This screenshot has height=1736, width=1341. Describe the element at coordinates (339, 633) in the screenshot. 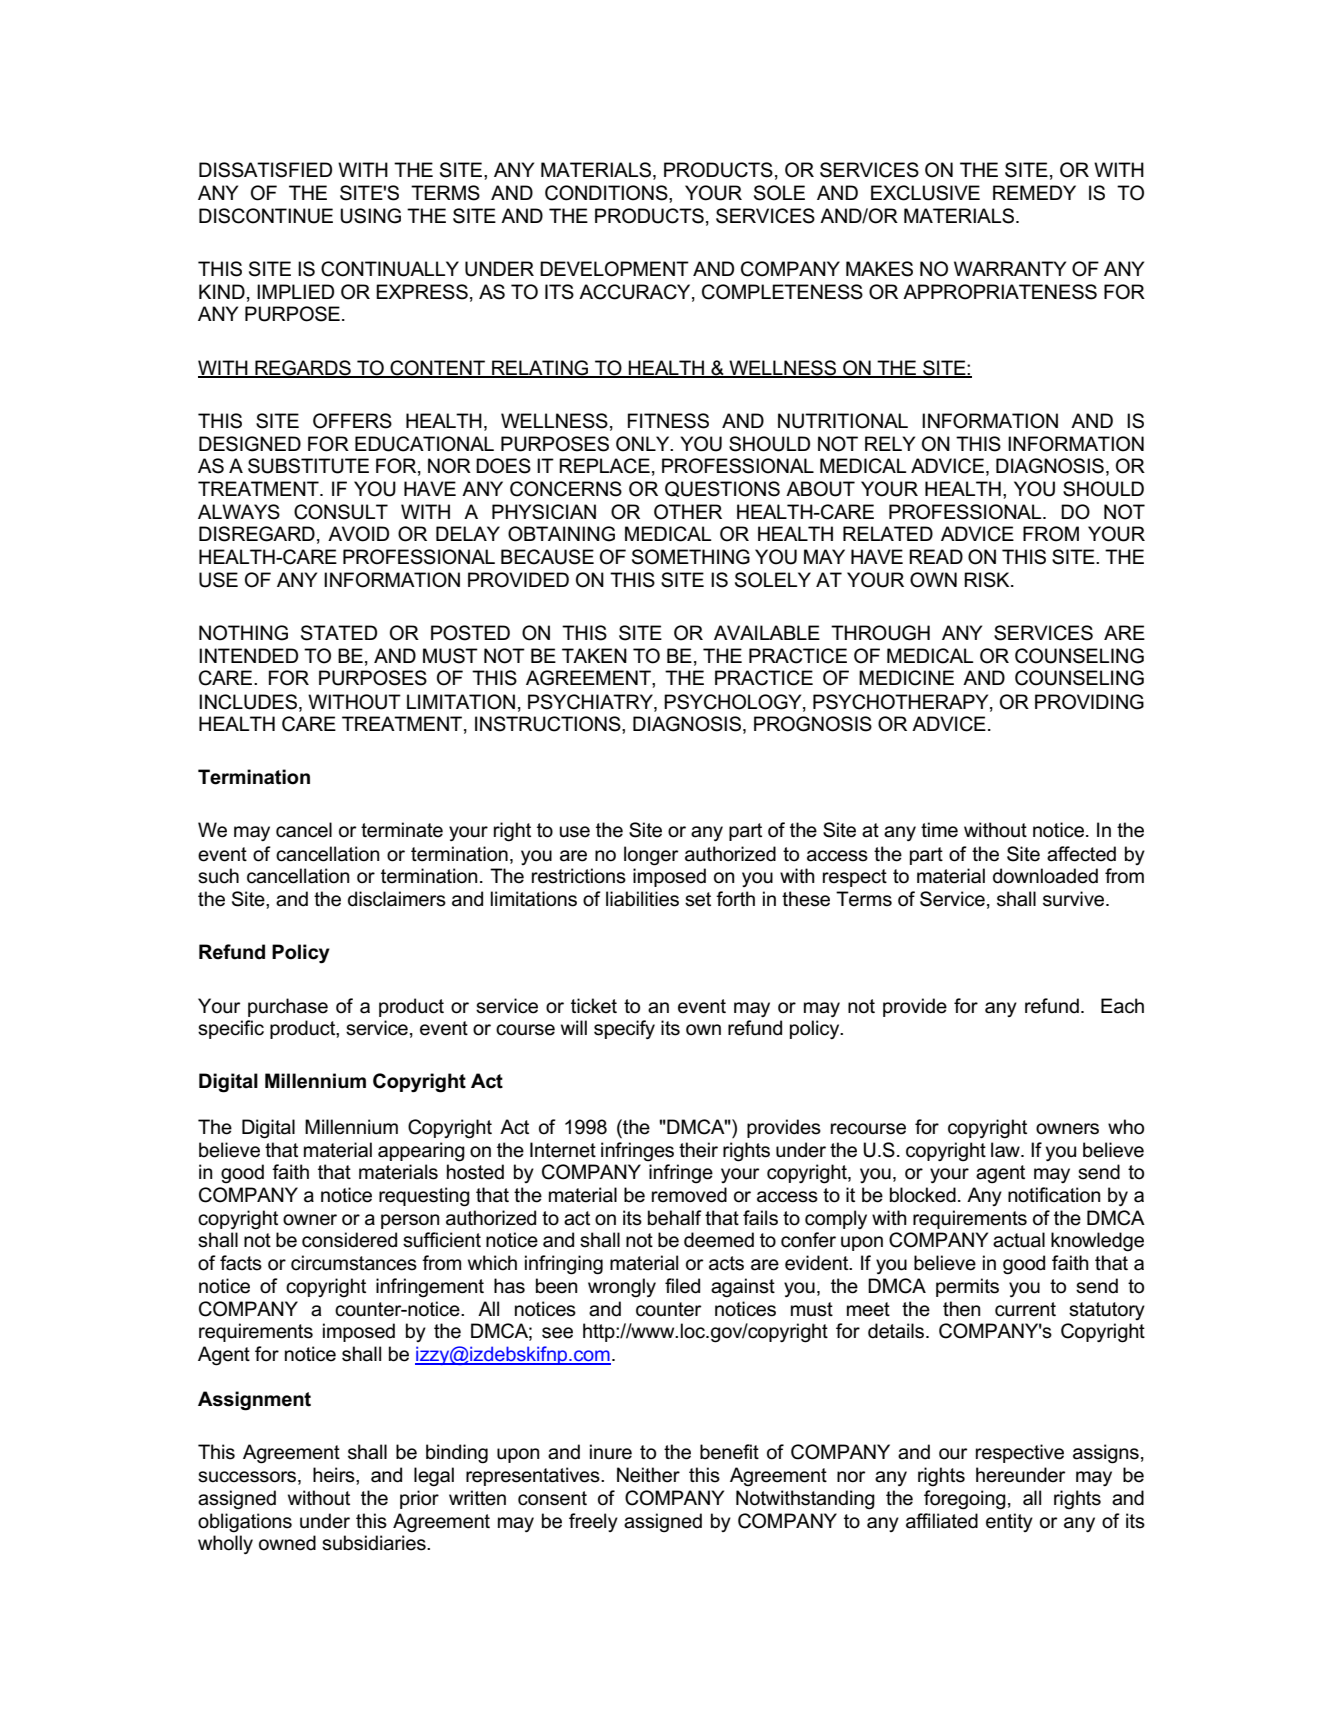

I see `STATED` at that location.
